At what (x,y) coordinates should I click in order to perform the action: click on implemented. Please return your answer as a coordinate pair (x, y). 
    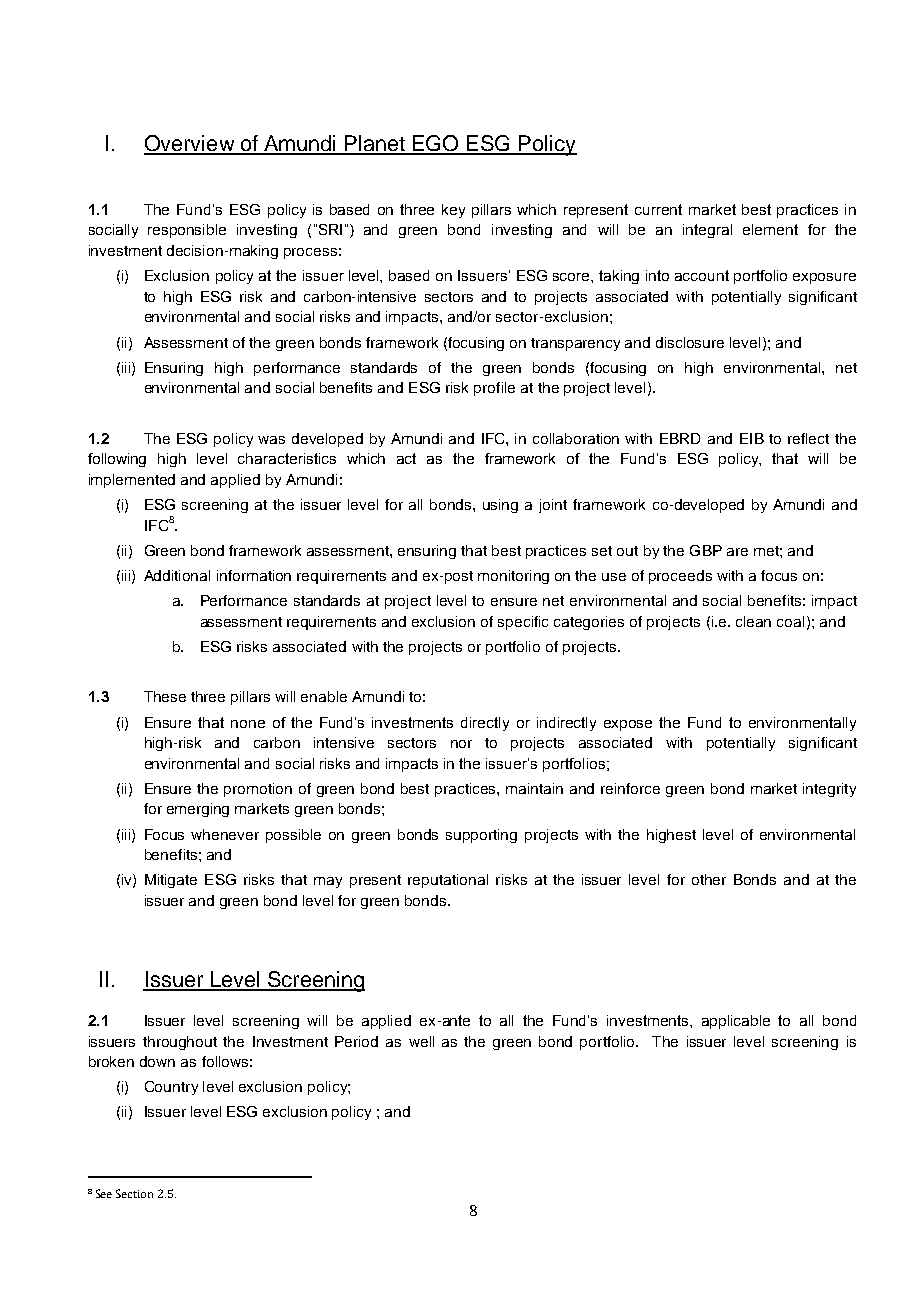
    Looking at the image, I should click on (132, 481).
